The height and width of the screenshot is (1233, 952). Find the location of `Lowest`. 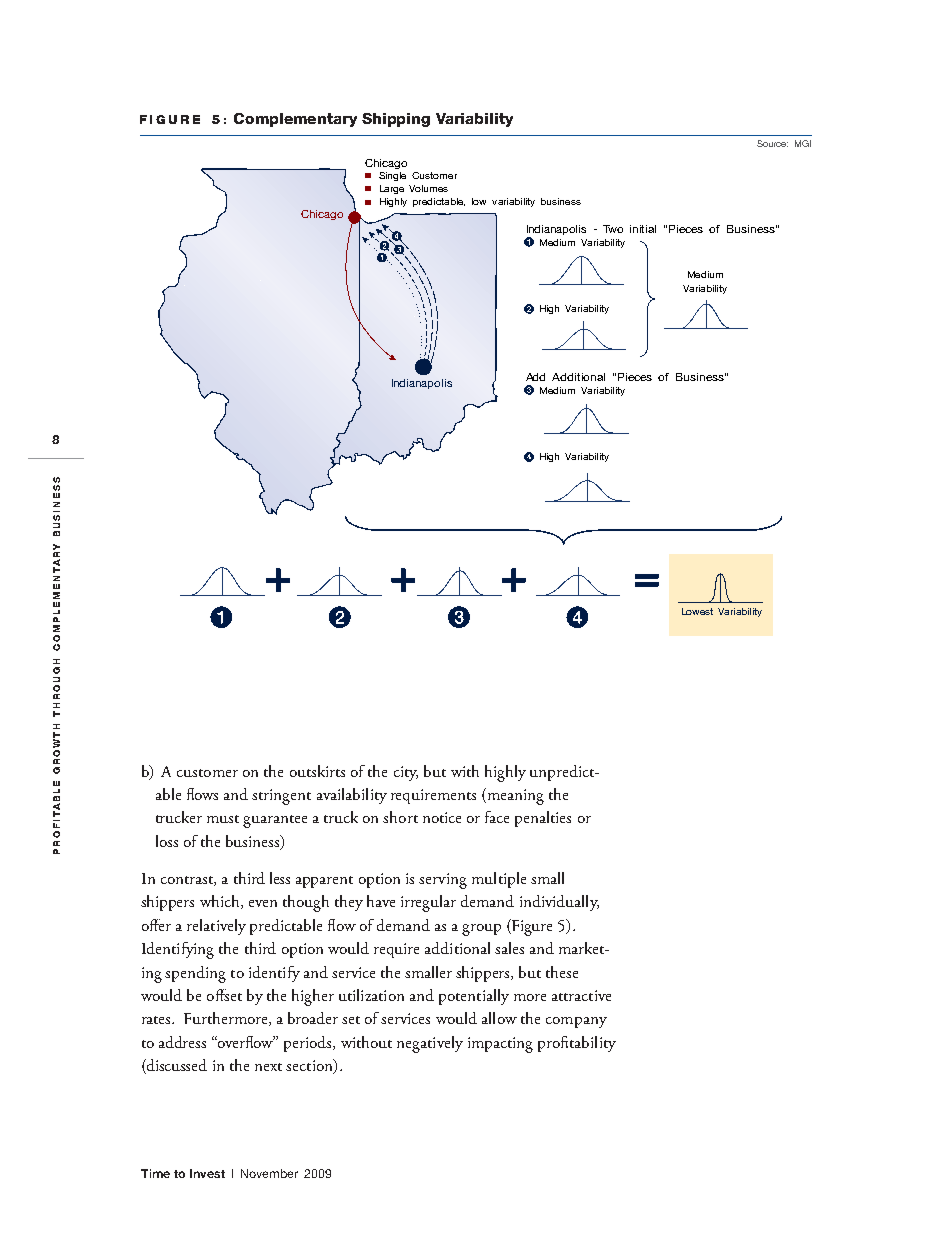

Lowest is located at coordinates (697, 611).
